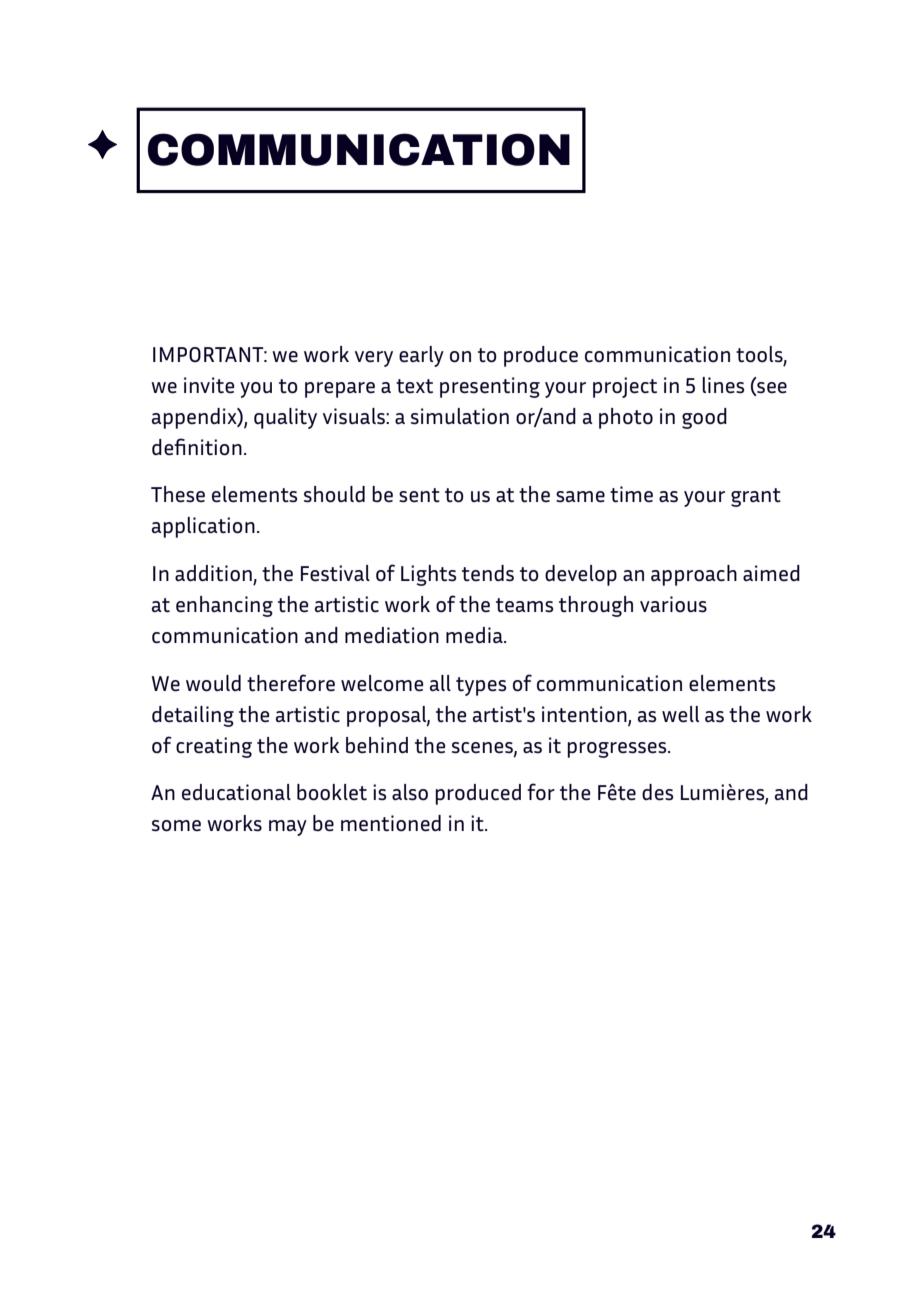 This screenshot has height=1308, width=924. What do you see at coordinates (756, 497) in the screenshot?
I see `grant` at bounding box center [756, 497].
